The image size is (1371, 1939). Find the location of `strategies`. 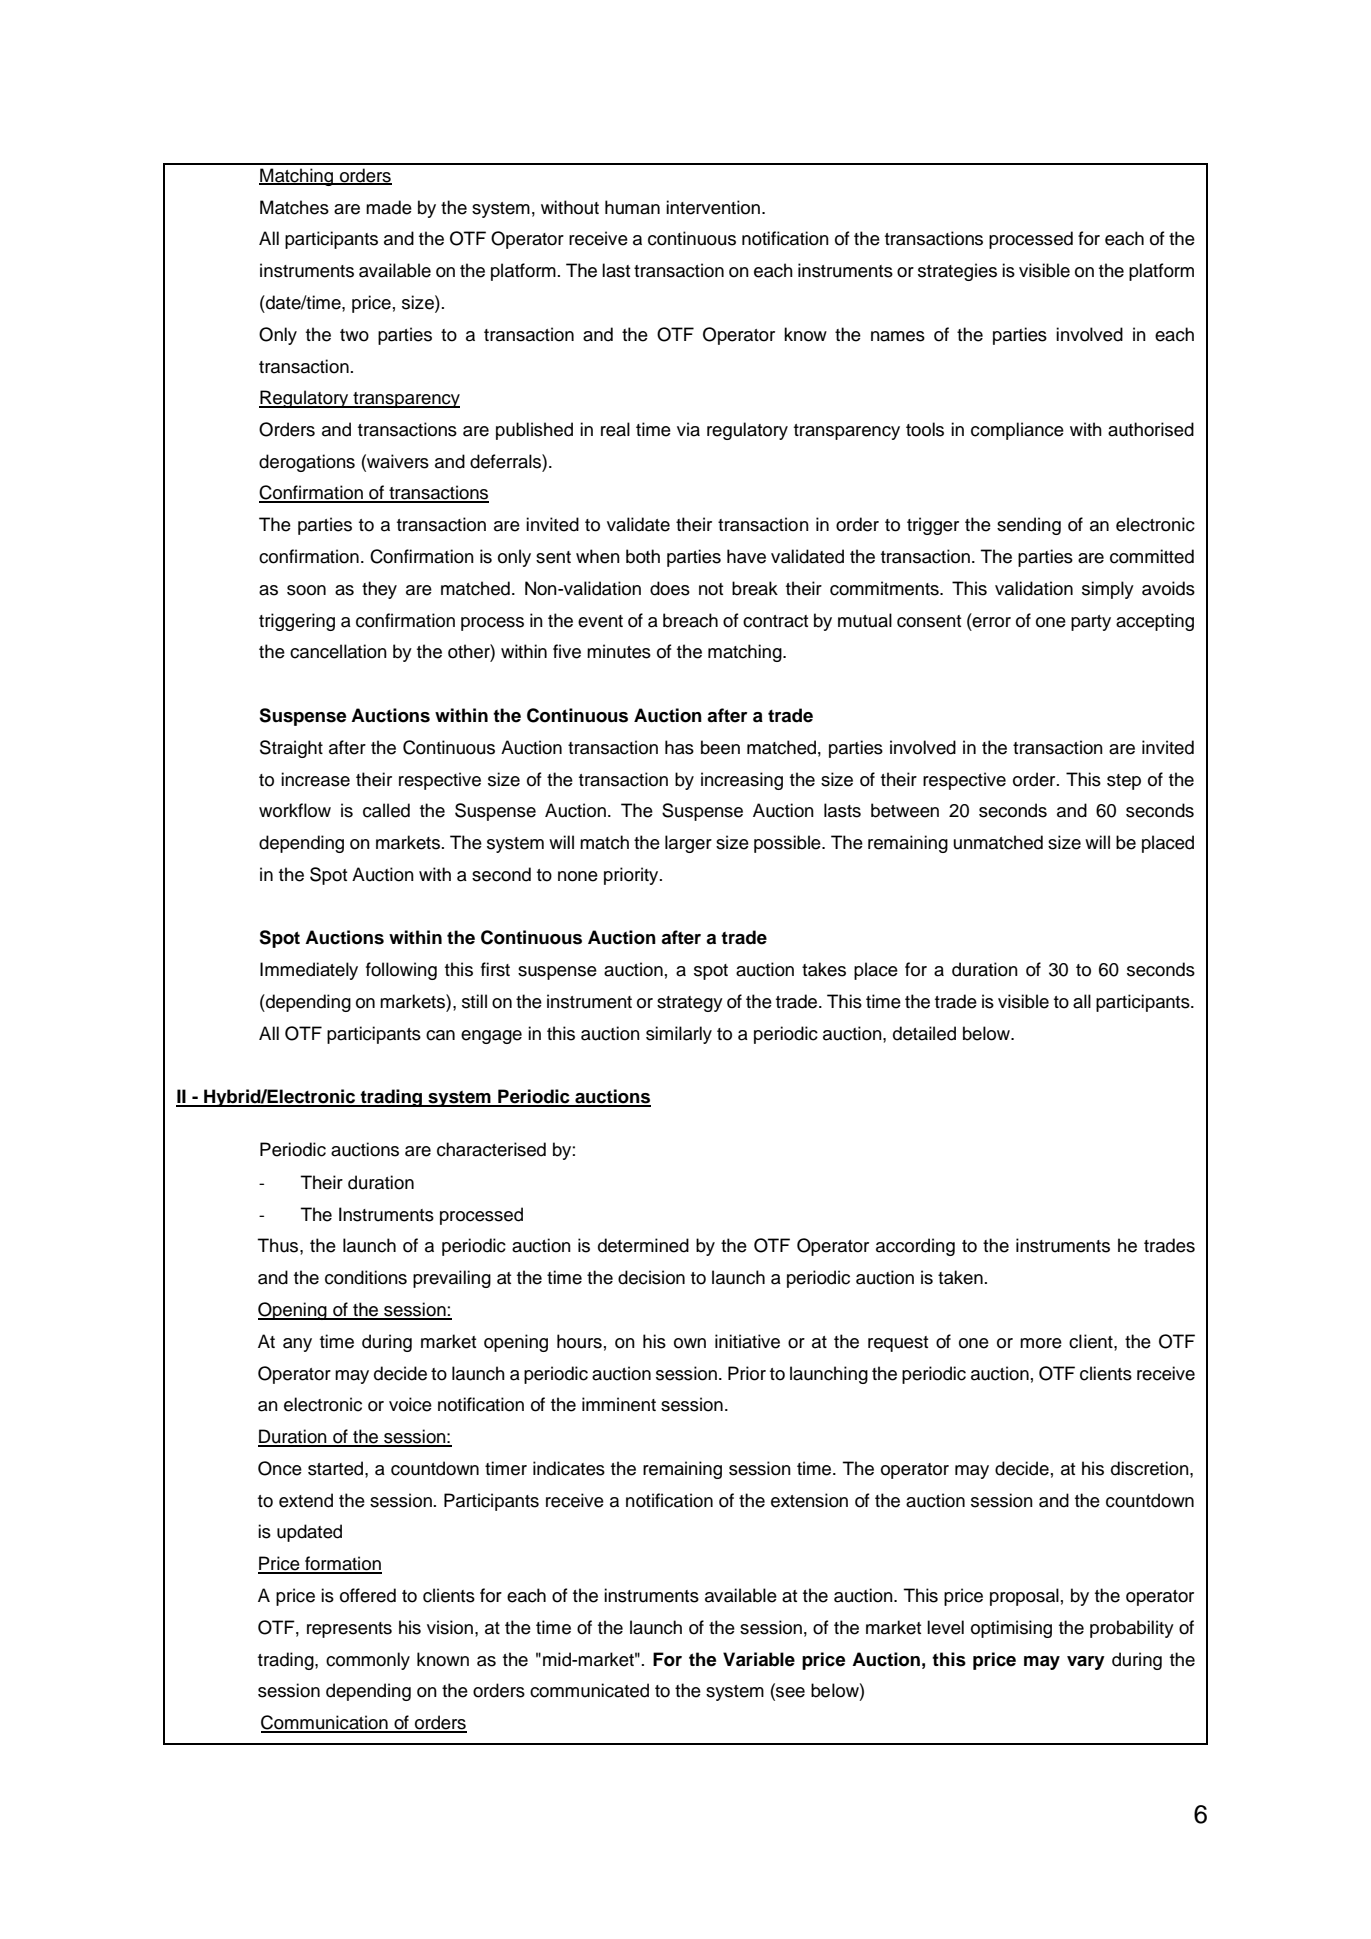

strategies is located at coordinates (957, 272).
